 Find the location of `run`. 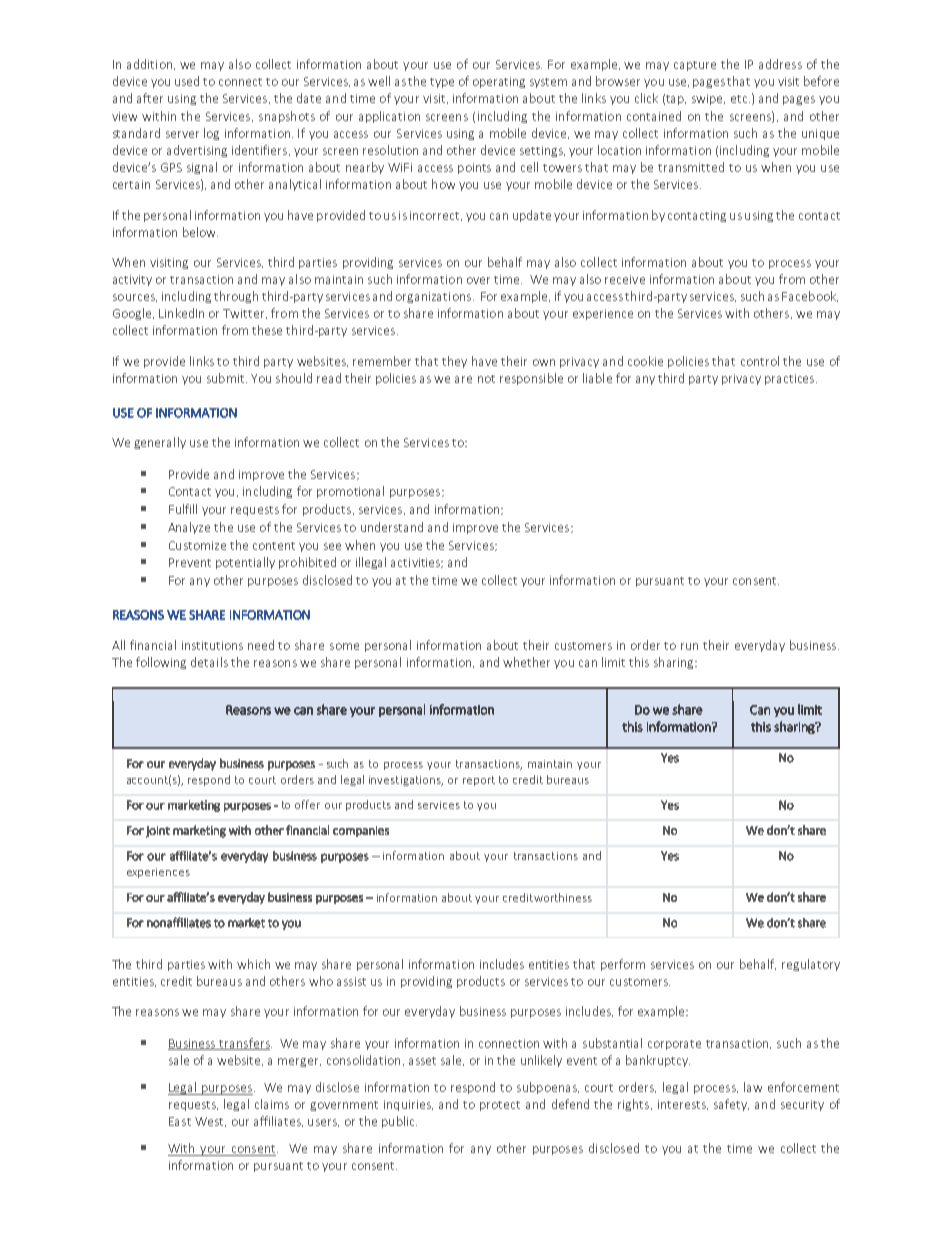

run is located at coordinates (689, 646).
